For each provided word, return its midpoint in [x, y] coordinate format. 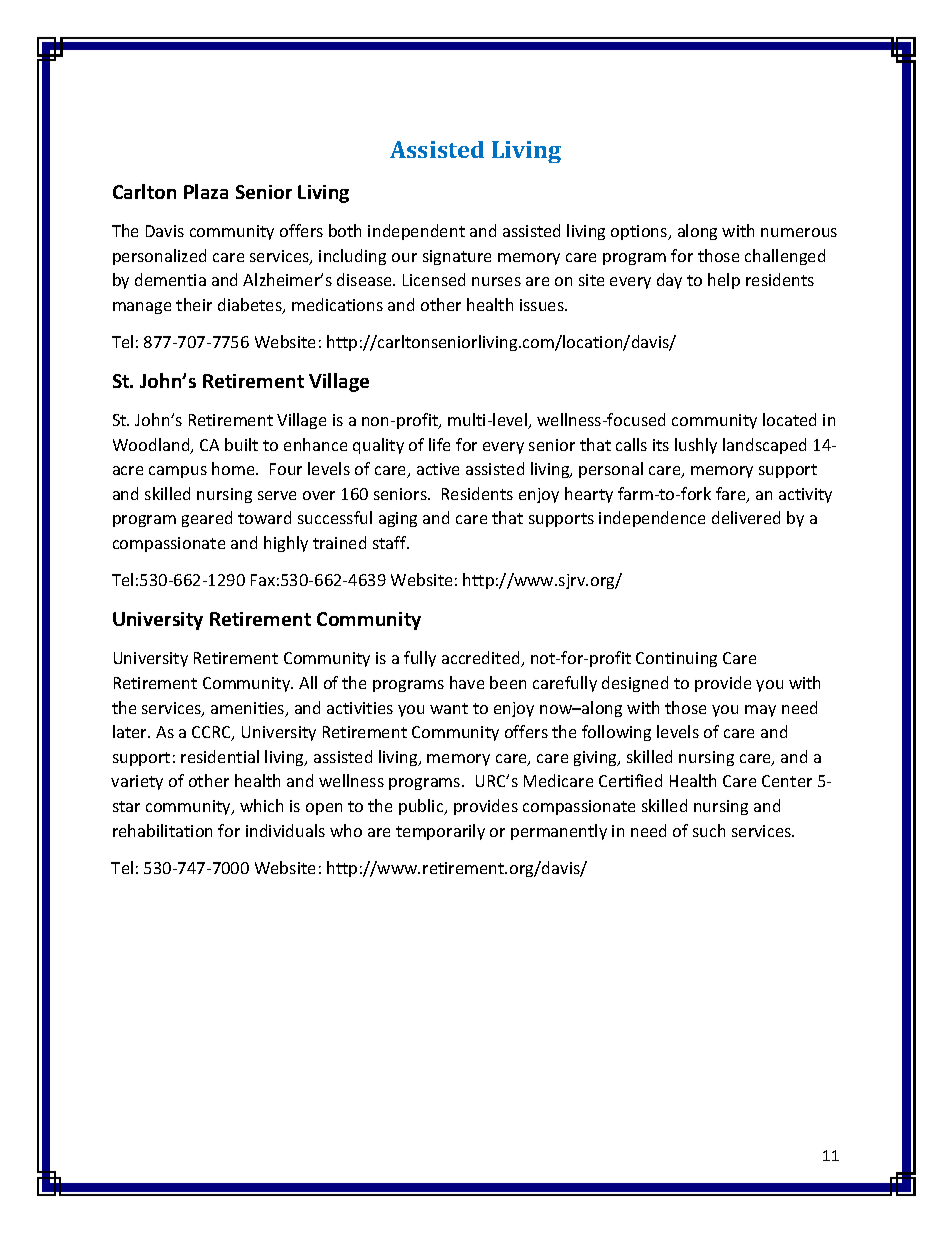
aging [398, 519]
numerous [799, 232]
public [422, 807]
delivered [746, 517]
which [261, 805]
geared [207, 519]
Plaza [206, 191]
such [709, 830]
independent [416, 232]
